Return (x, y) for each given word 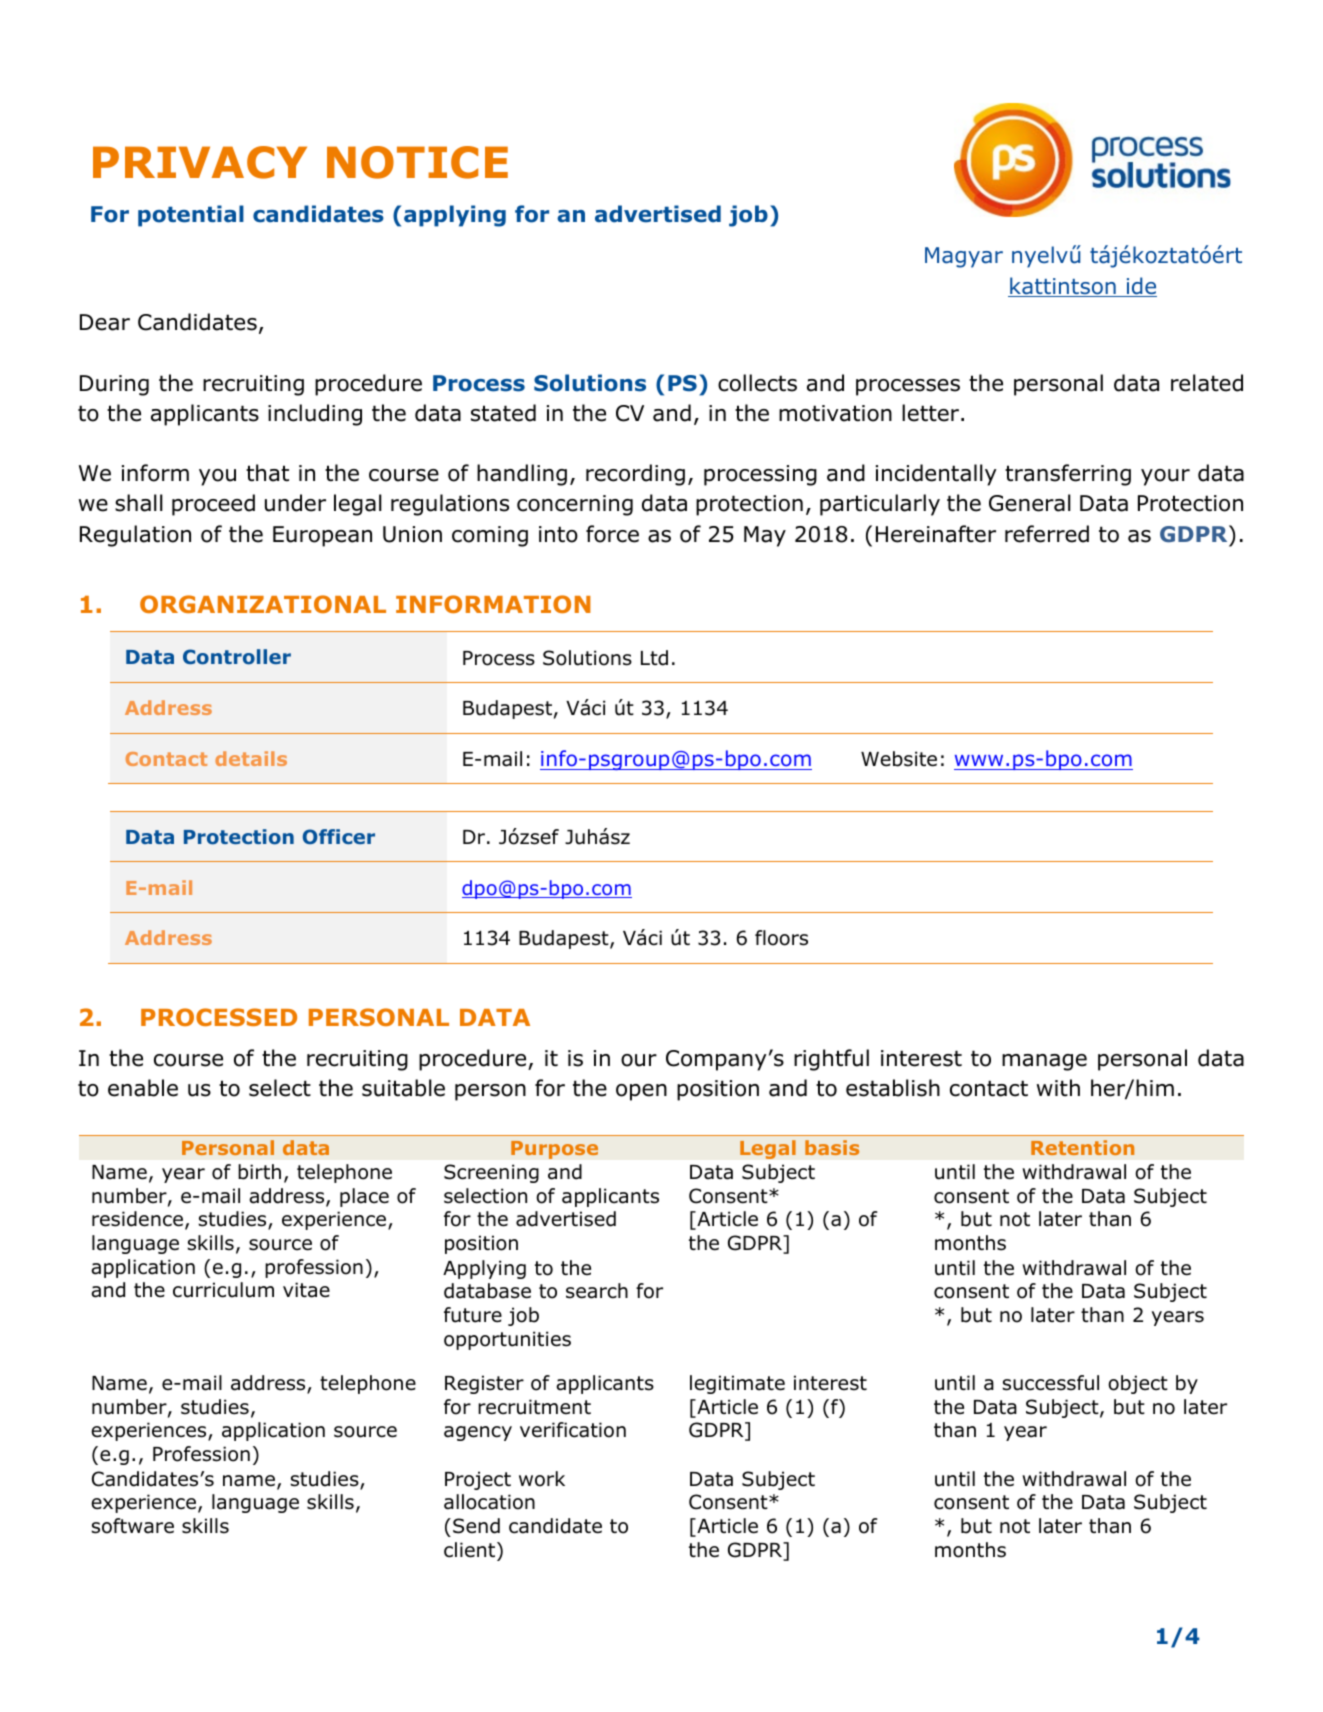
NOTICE (417, 162)
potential (191, 216)
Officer (339, 836)
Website (899, 759)
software (132, 1526)
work (542, 1479)
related (1207, 383)
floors (781, 938)
